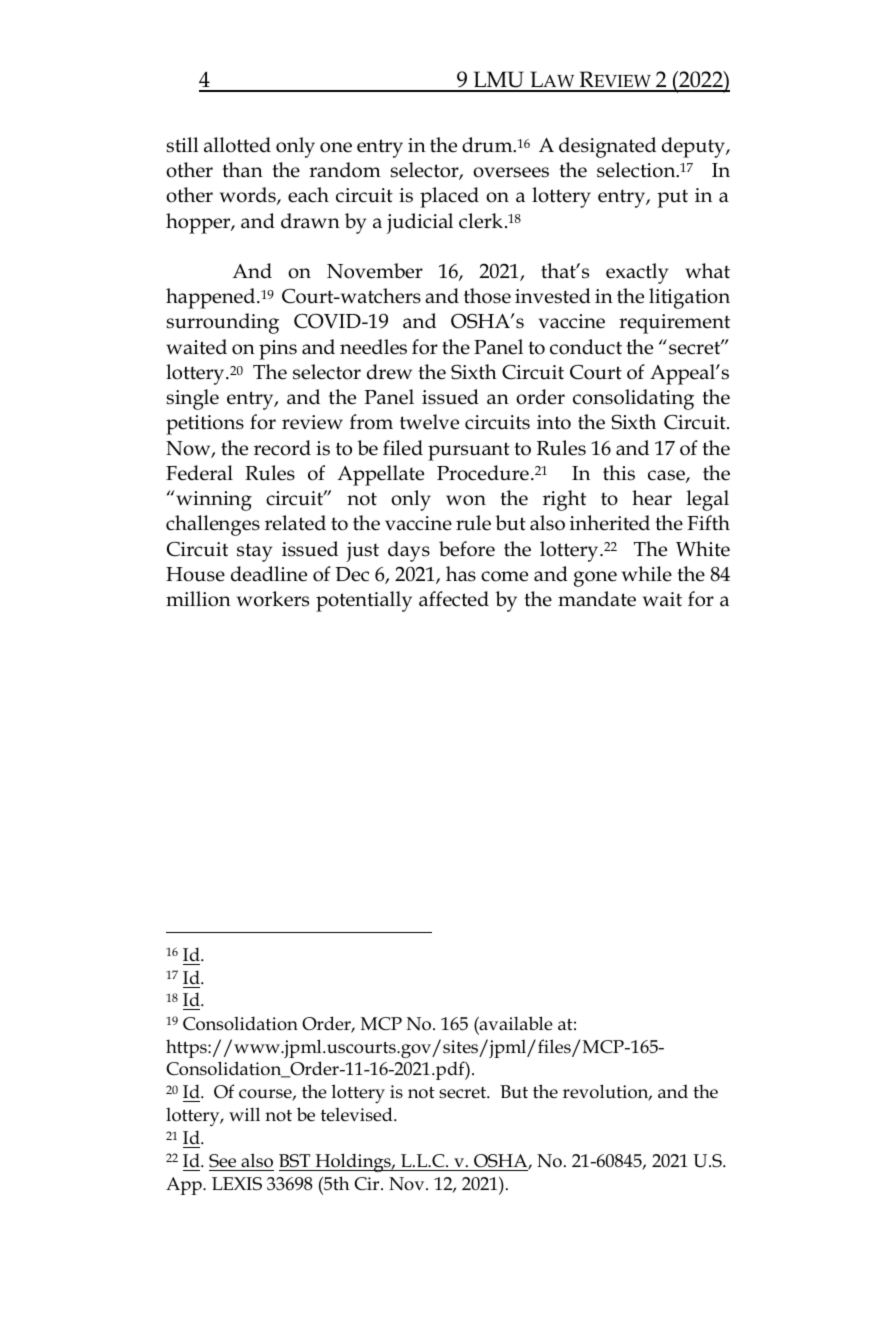  Describe the element at coordinates (607, 147) in the page. I see `designated` at that location.
